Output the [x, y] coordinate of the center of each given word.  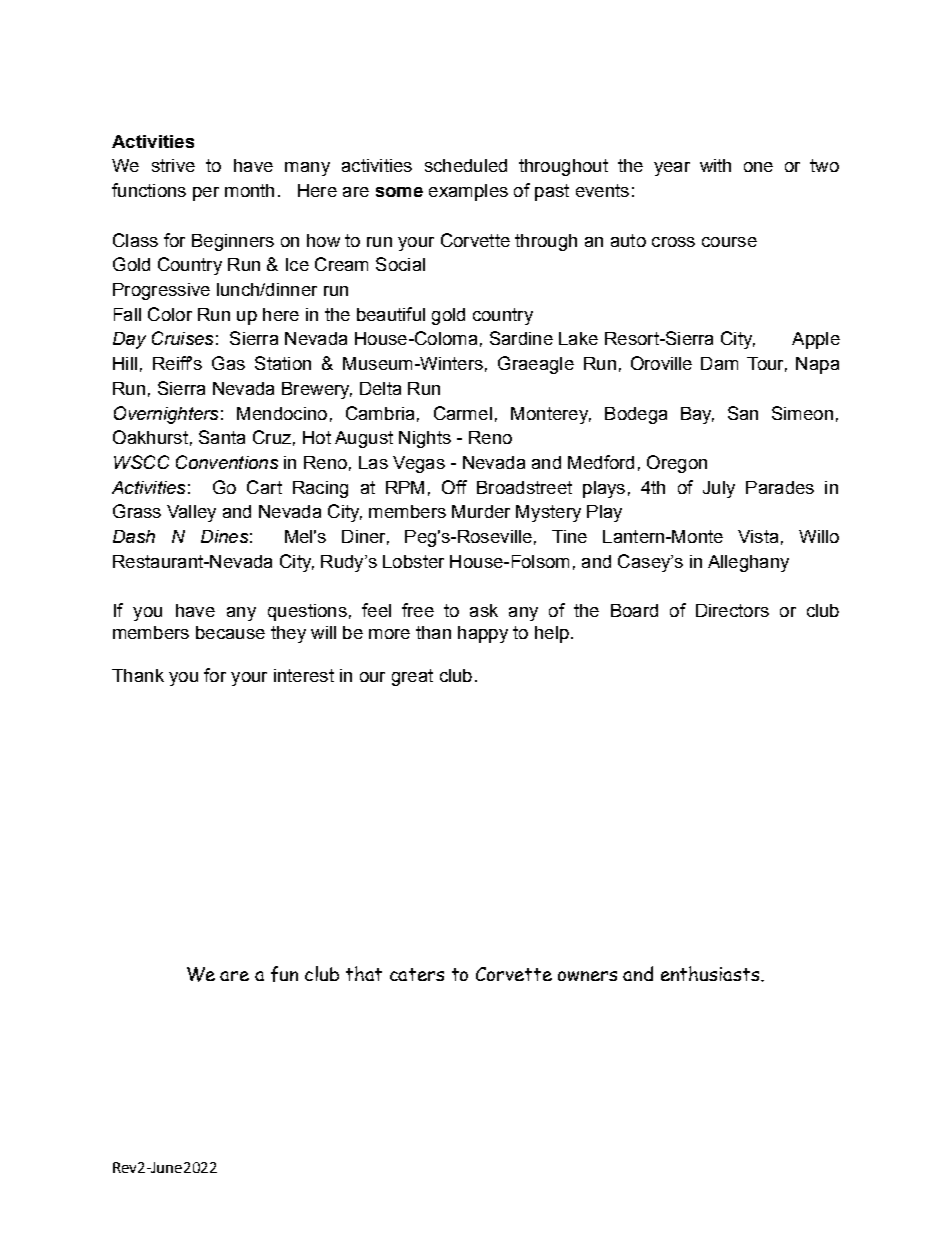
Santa [222, 437]
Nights [425, 439]
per [206, 194]
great [412, 677]
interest [304, 675]
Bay [697, 415]
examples [468, 192]
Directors [732, 610]
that [364, 973]
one [758, 167]
